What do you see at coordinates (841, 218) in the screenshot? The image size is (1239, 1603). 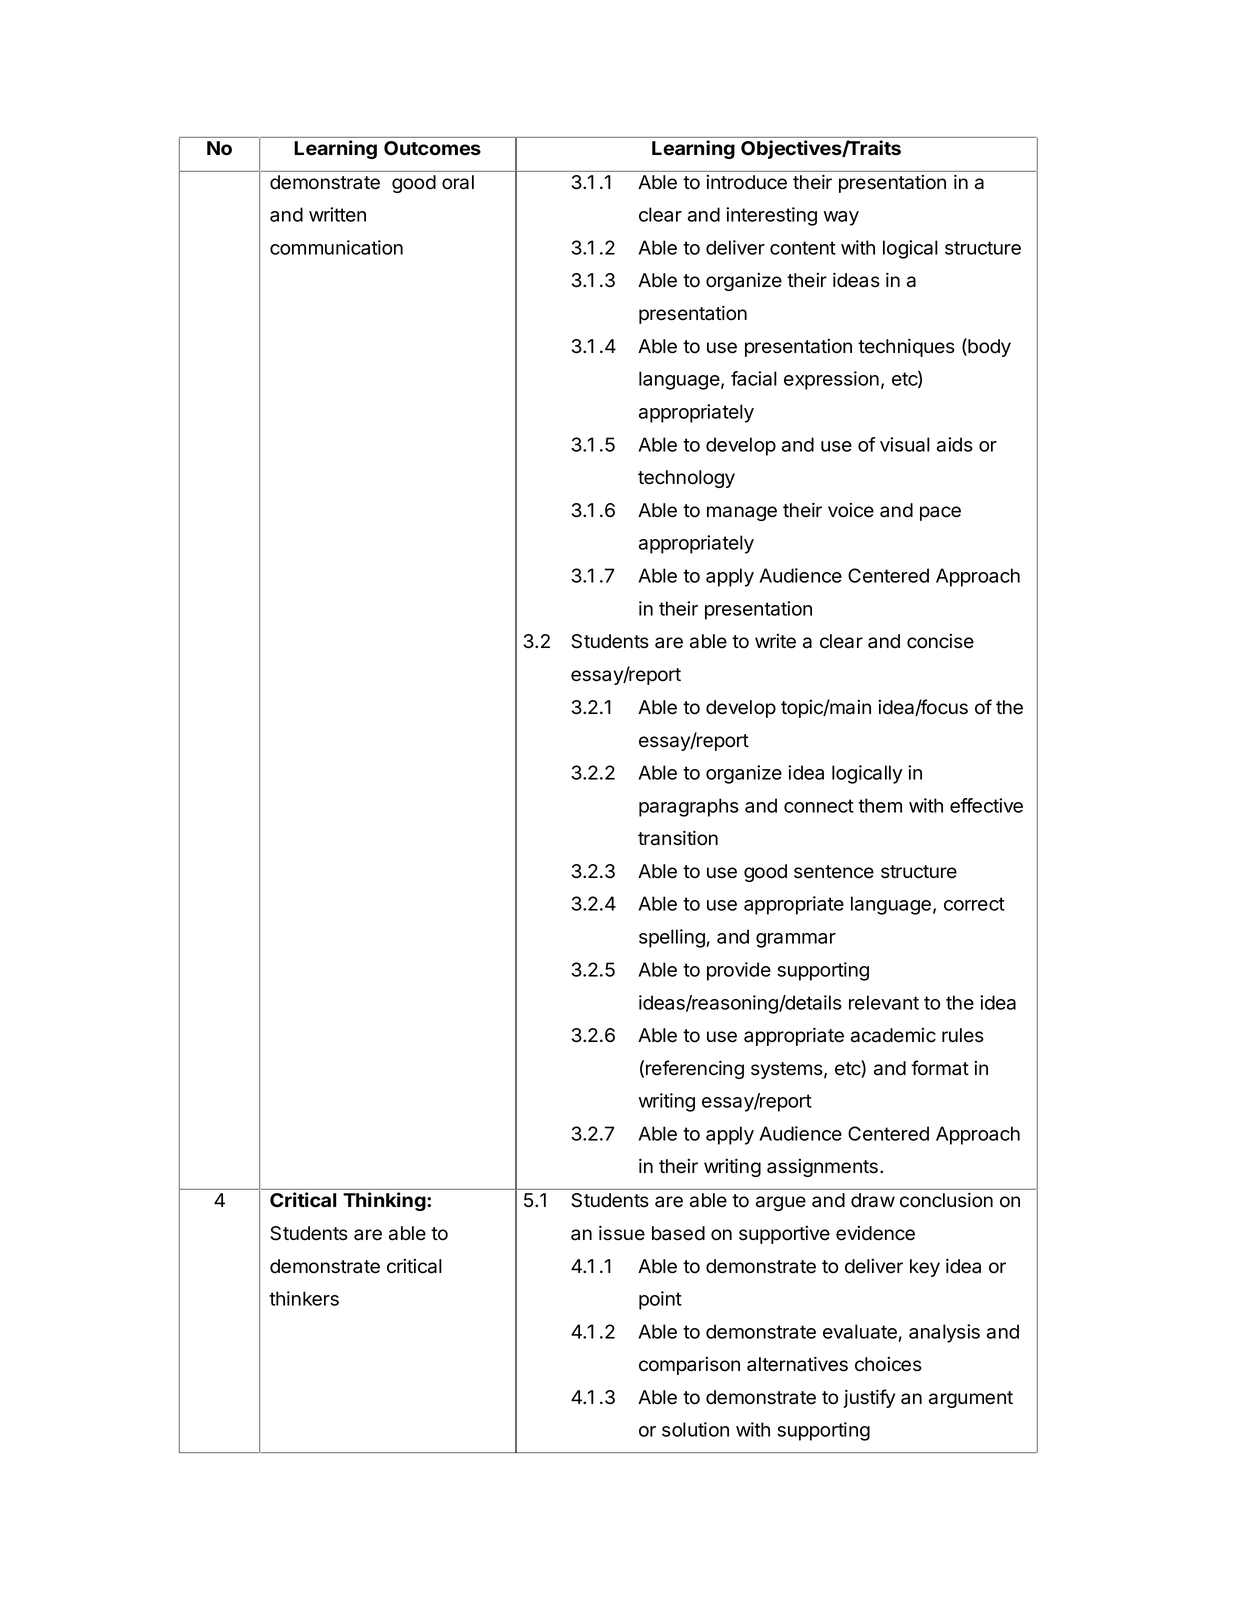 I see `way` at bounding box center [841, 218].
